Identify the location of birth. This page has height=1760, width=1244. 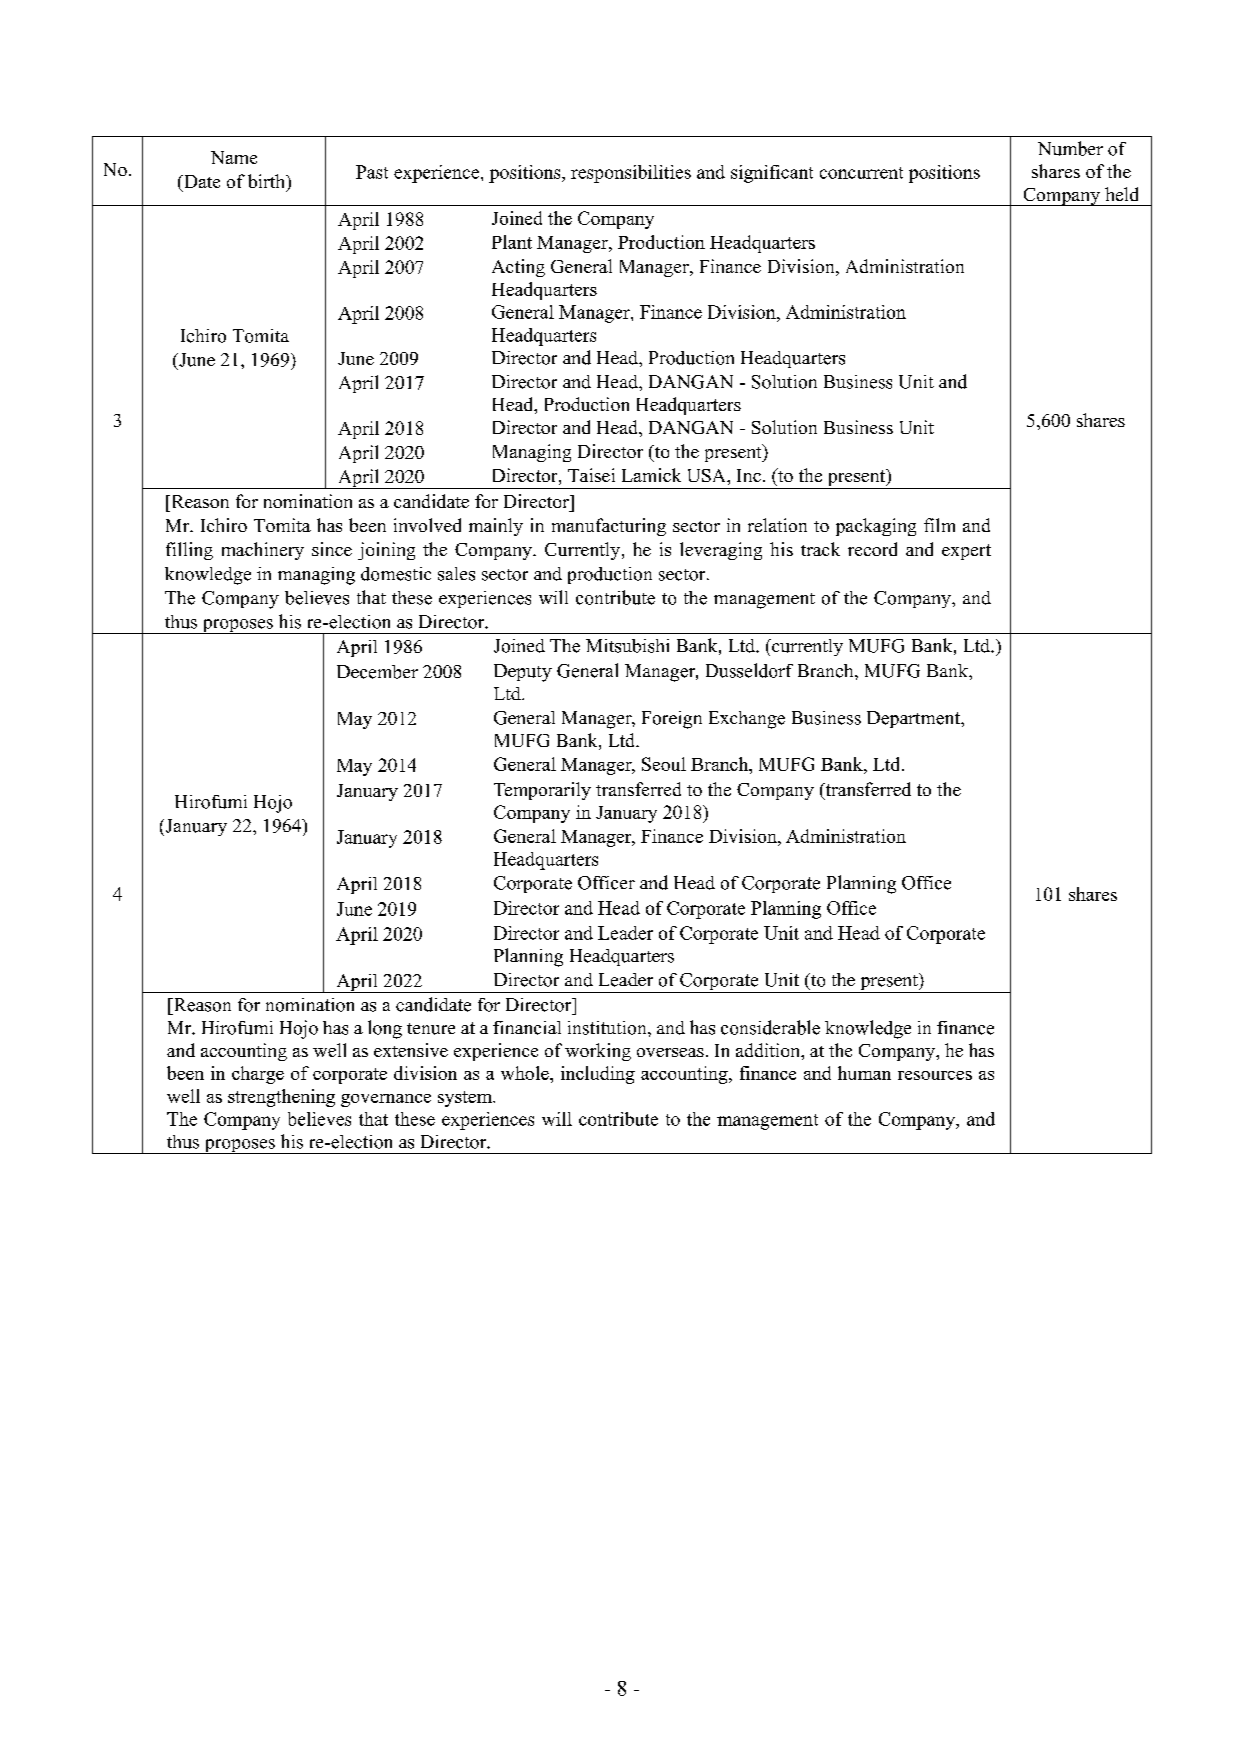
(267, 181).
